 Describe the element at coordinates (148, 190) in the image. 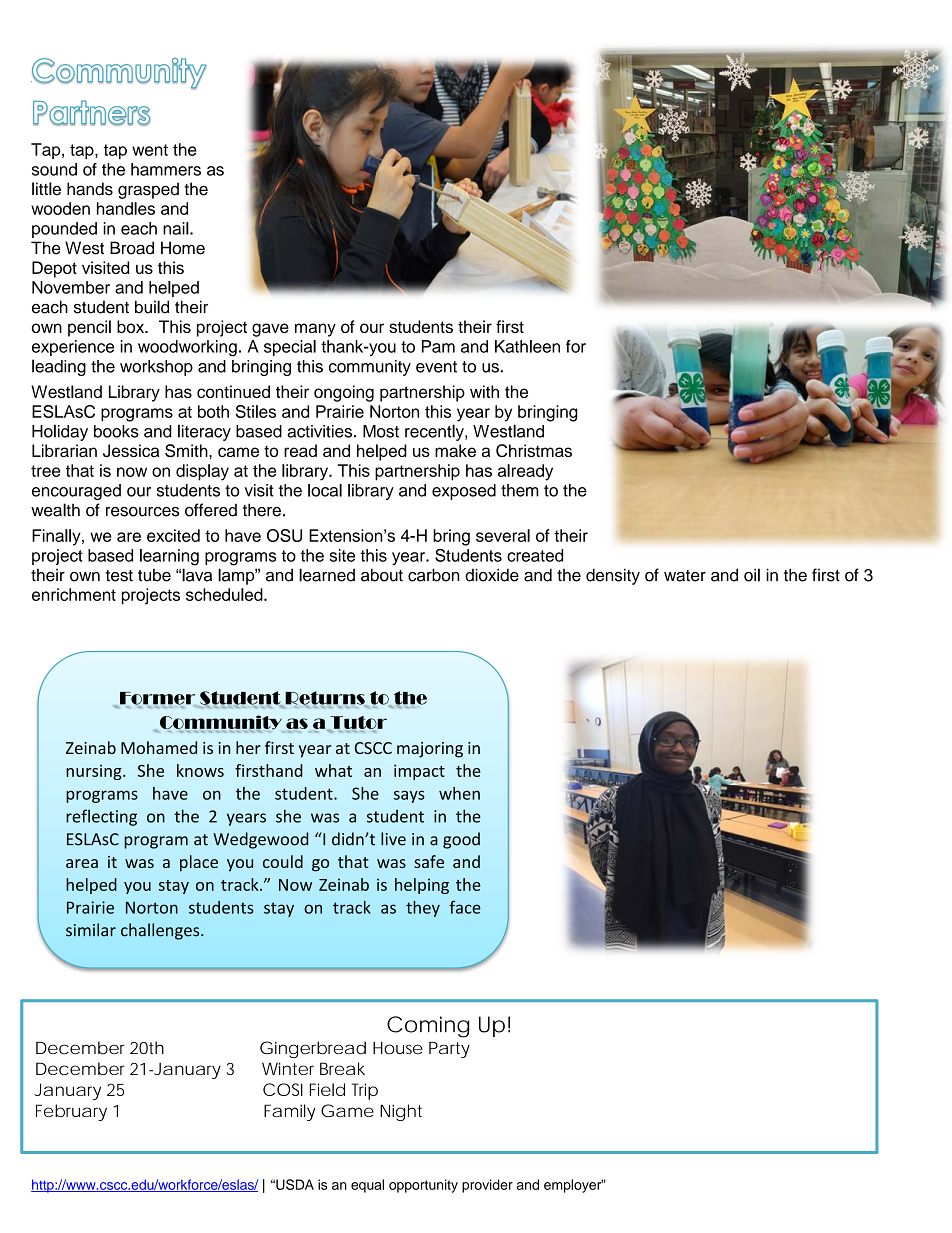

I see `grasped` at that location.
